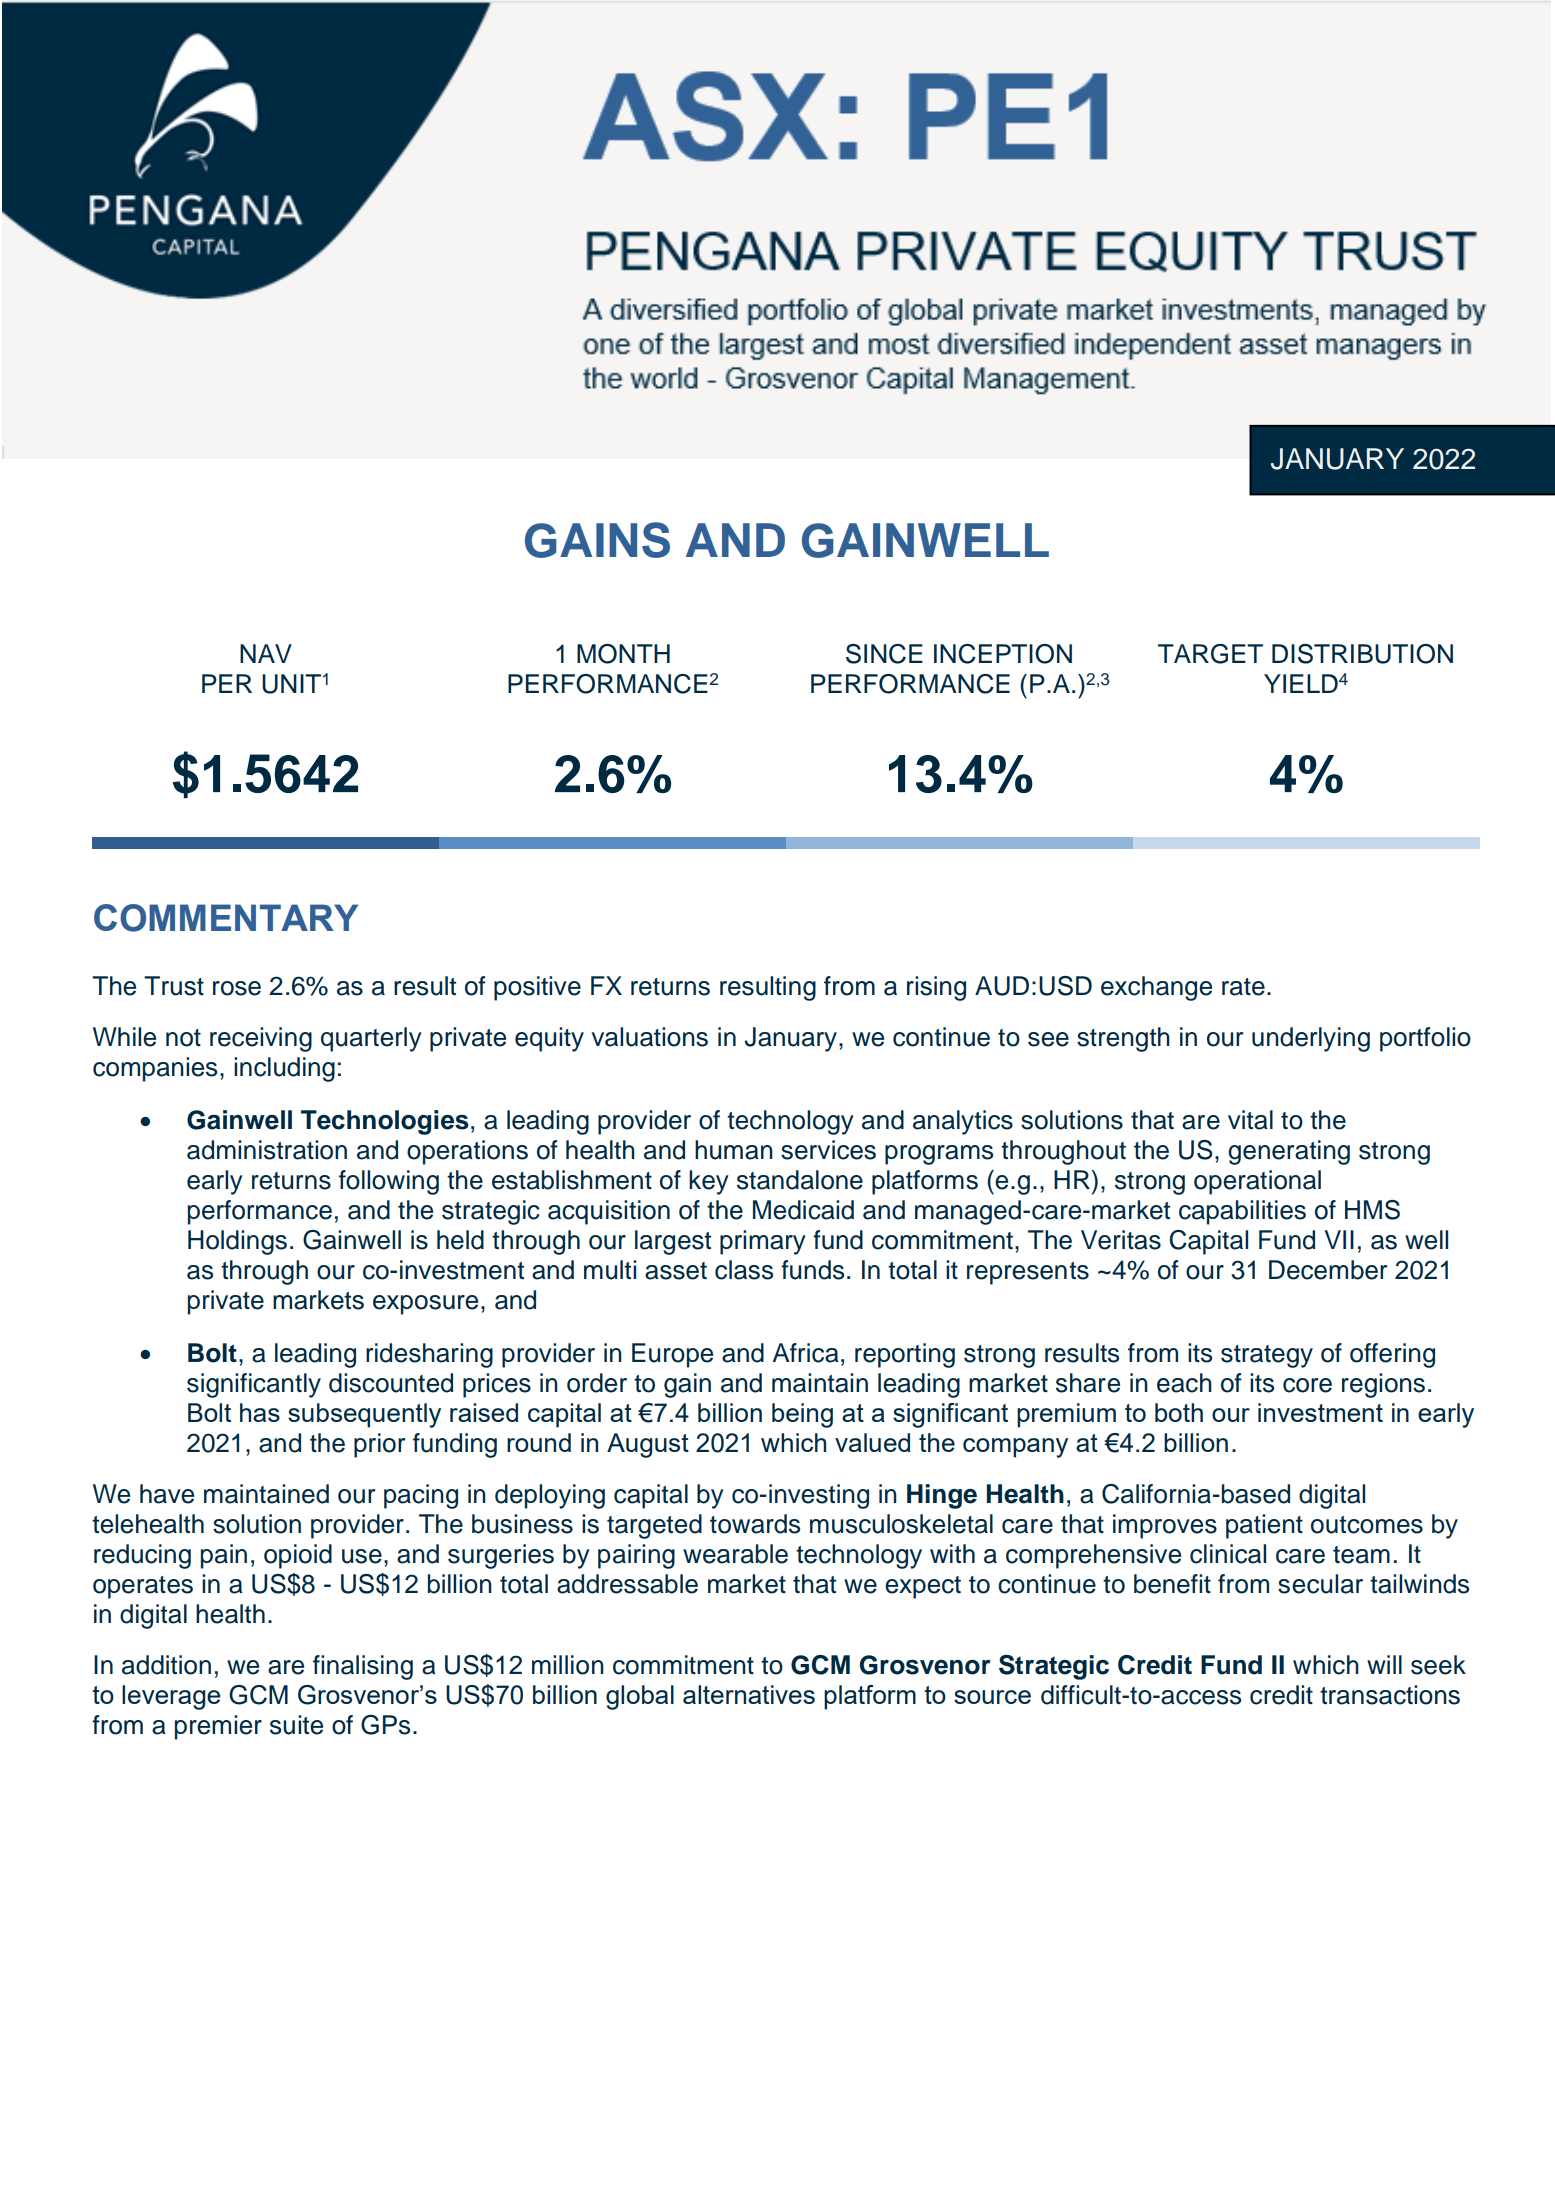 Image resolution: width=1555 pixels, height=2199 pixels. Describe the element at coordinates (884, 654) in the screenshot. I see `SINCE` at that location.
